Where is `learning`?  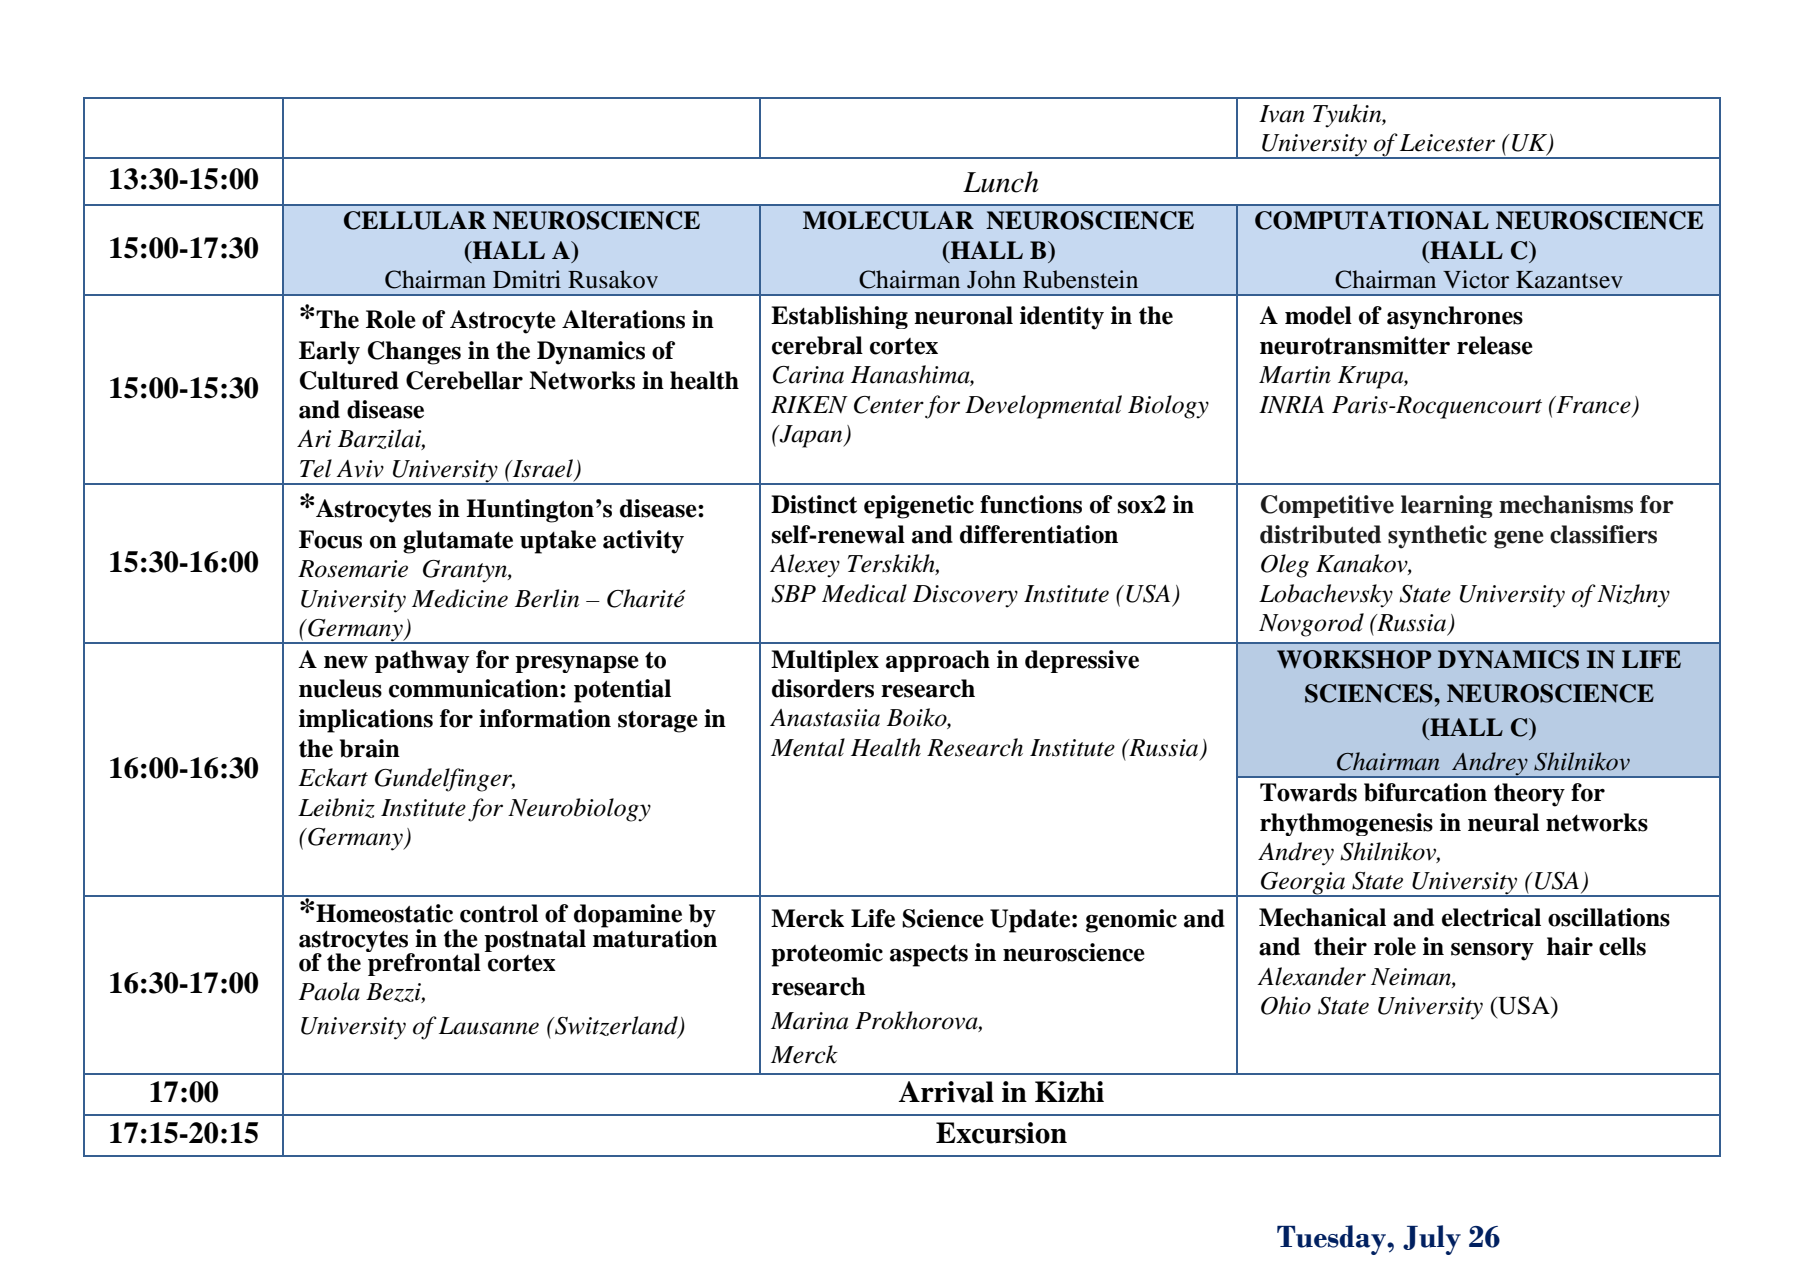
learning is located at coordinates (1447, 506).
